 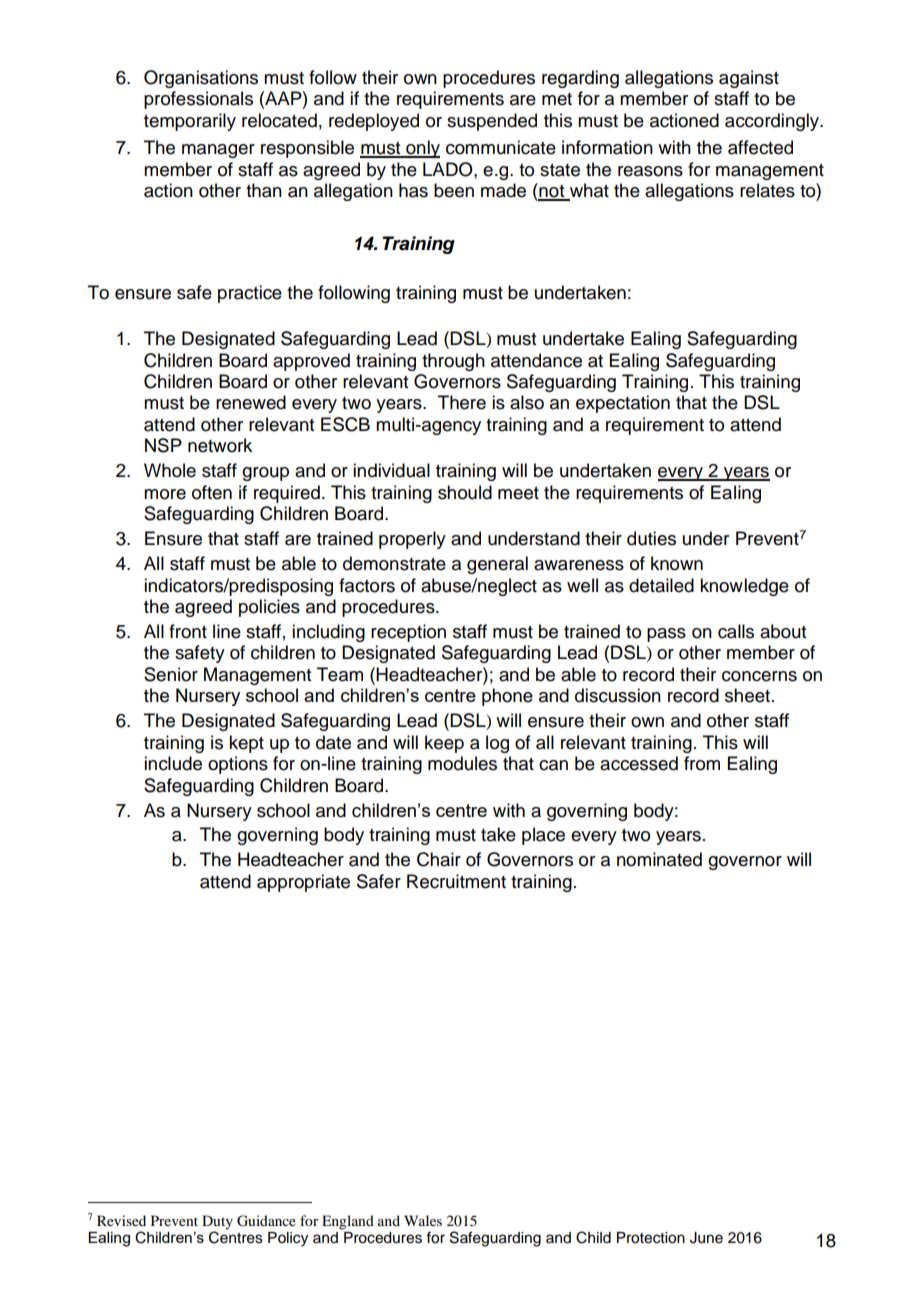 What do you see at coordinates (190, 122) in the page?
I see `temporarily` at bounding box center [190, 122].
